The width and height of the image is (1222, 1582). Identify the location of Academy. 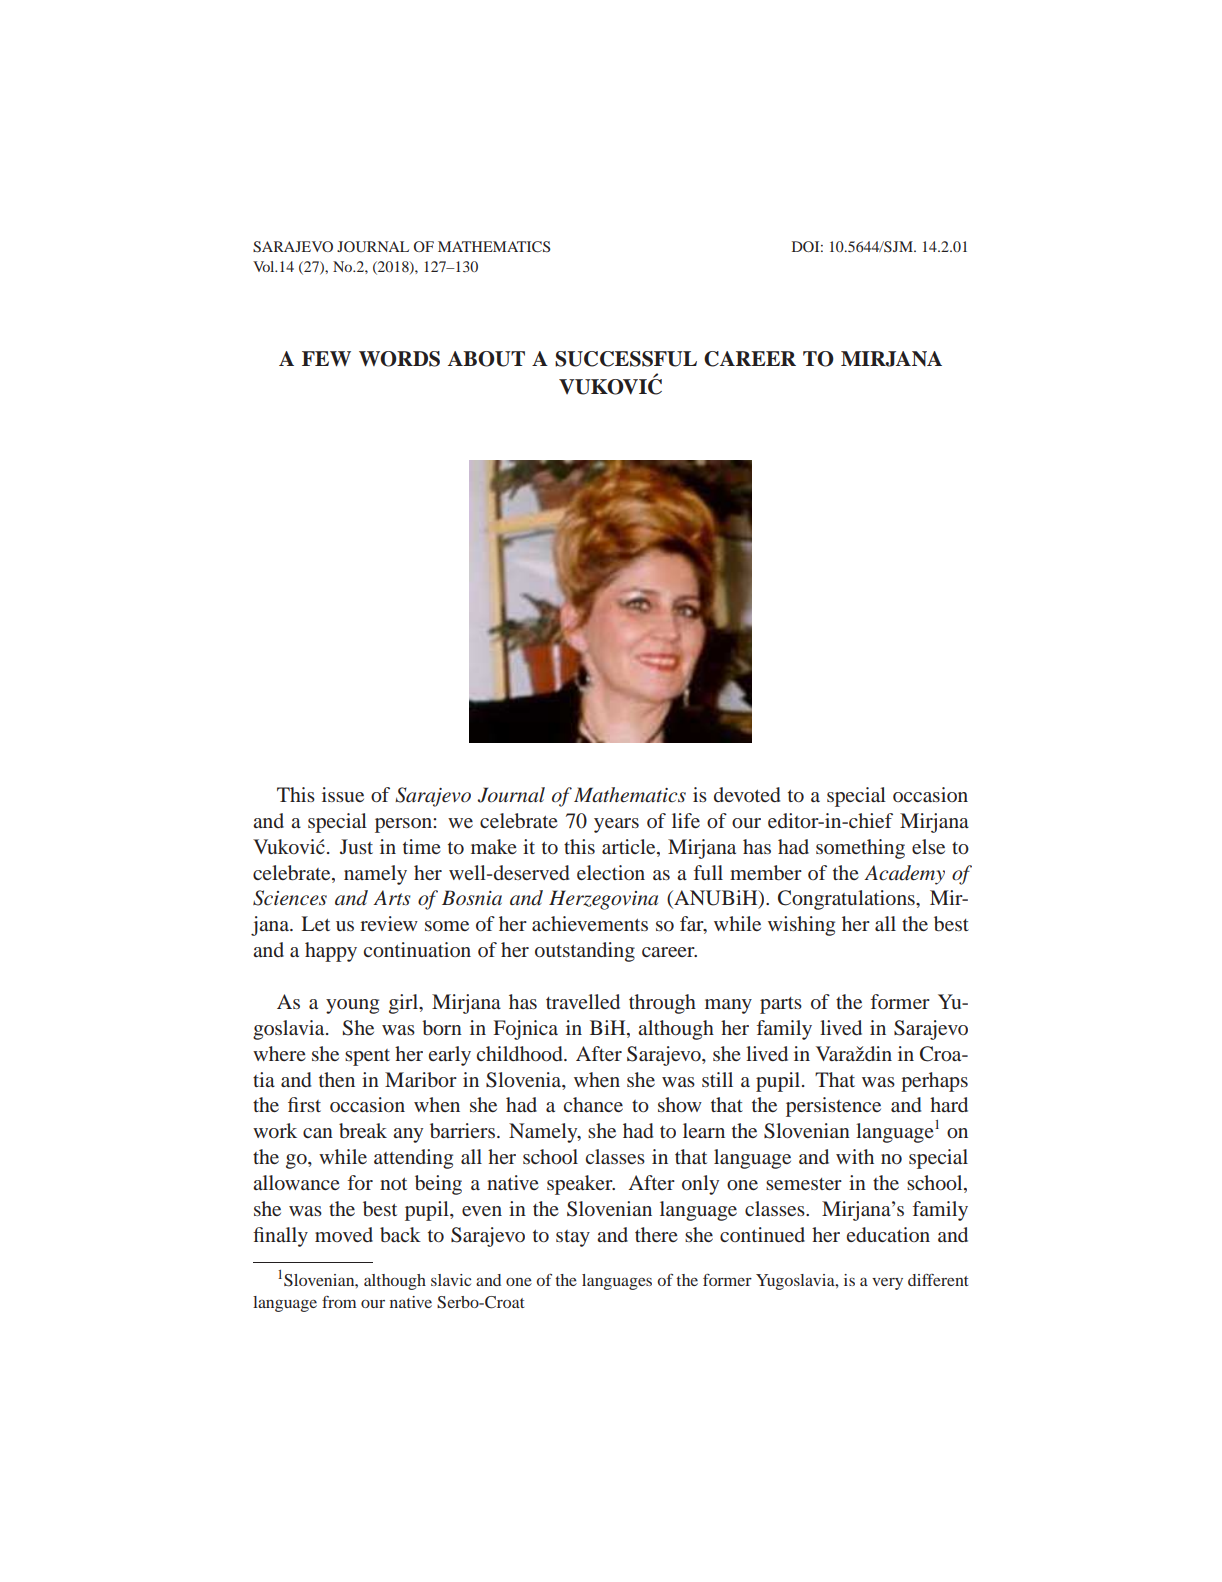
(904, 875).
